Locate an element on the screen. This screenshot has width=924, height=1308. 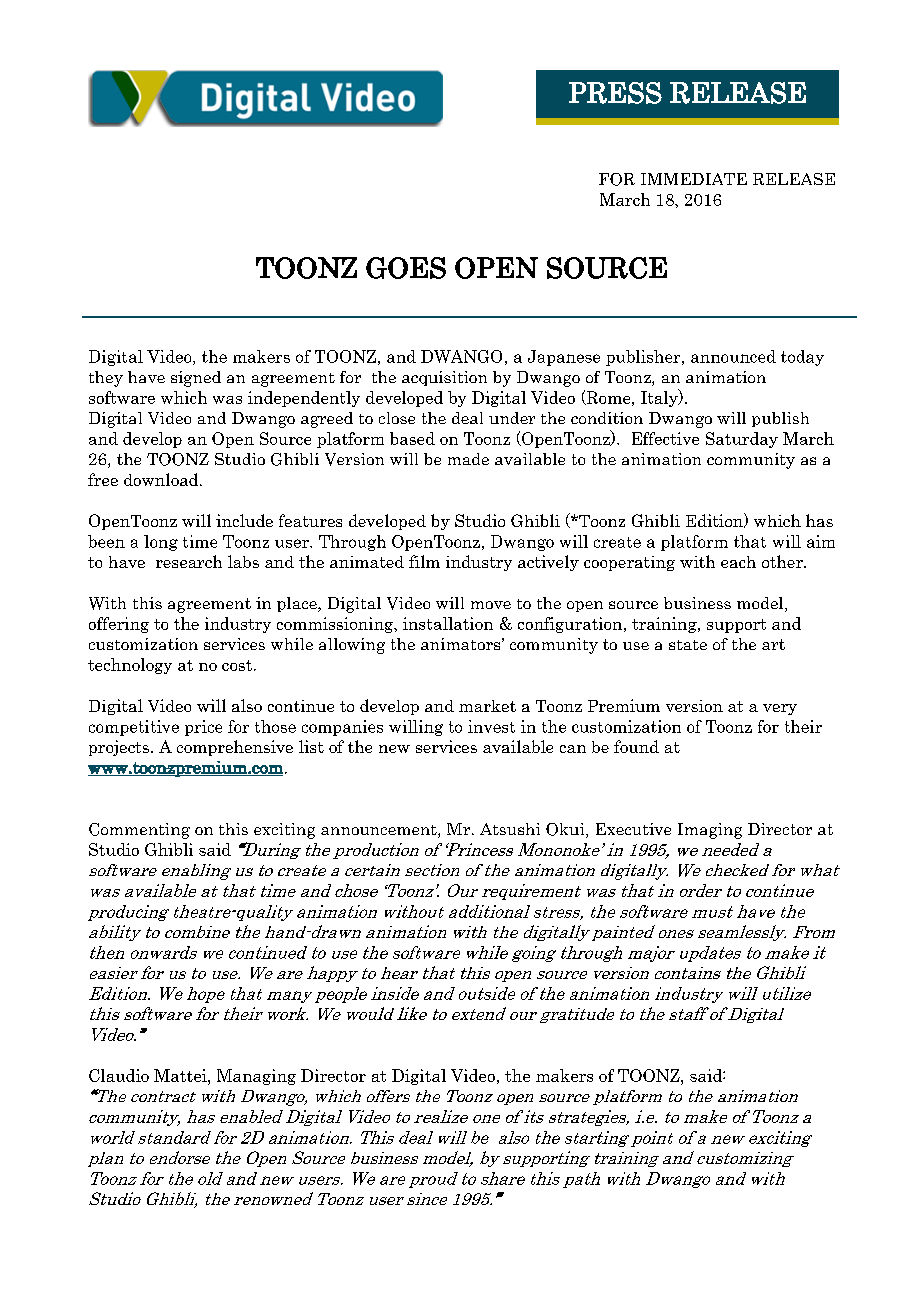
Managing is located at coordinates (256, 1077).
